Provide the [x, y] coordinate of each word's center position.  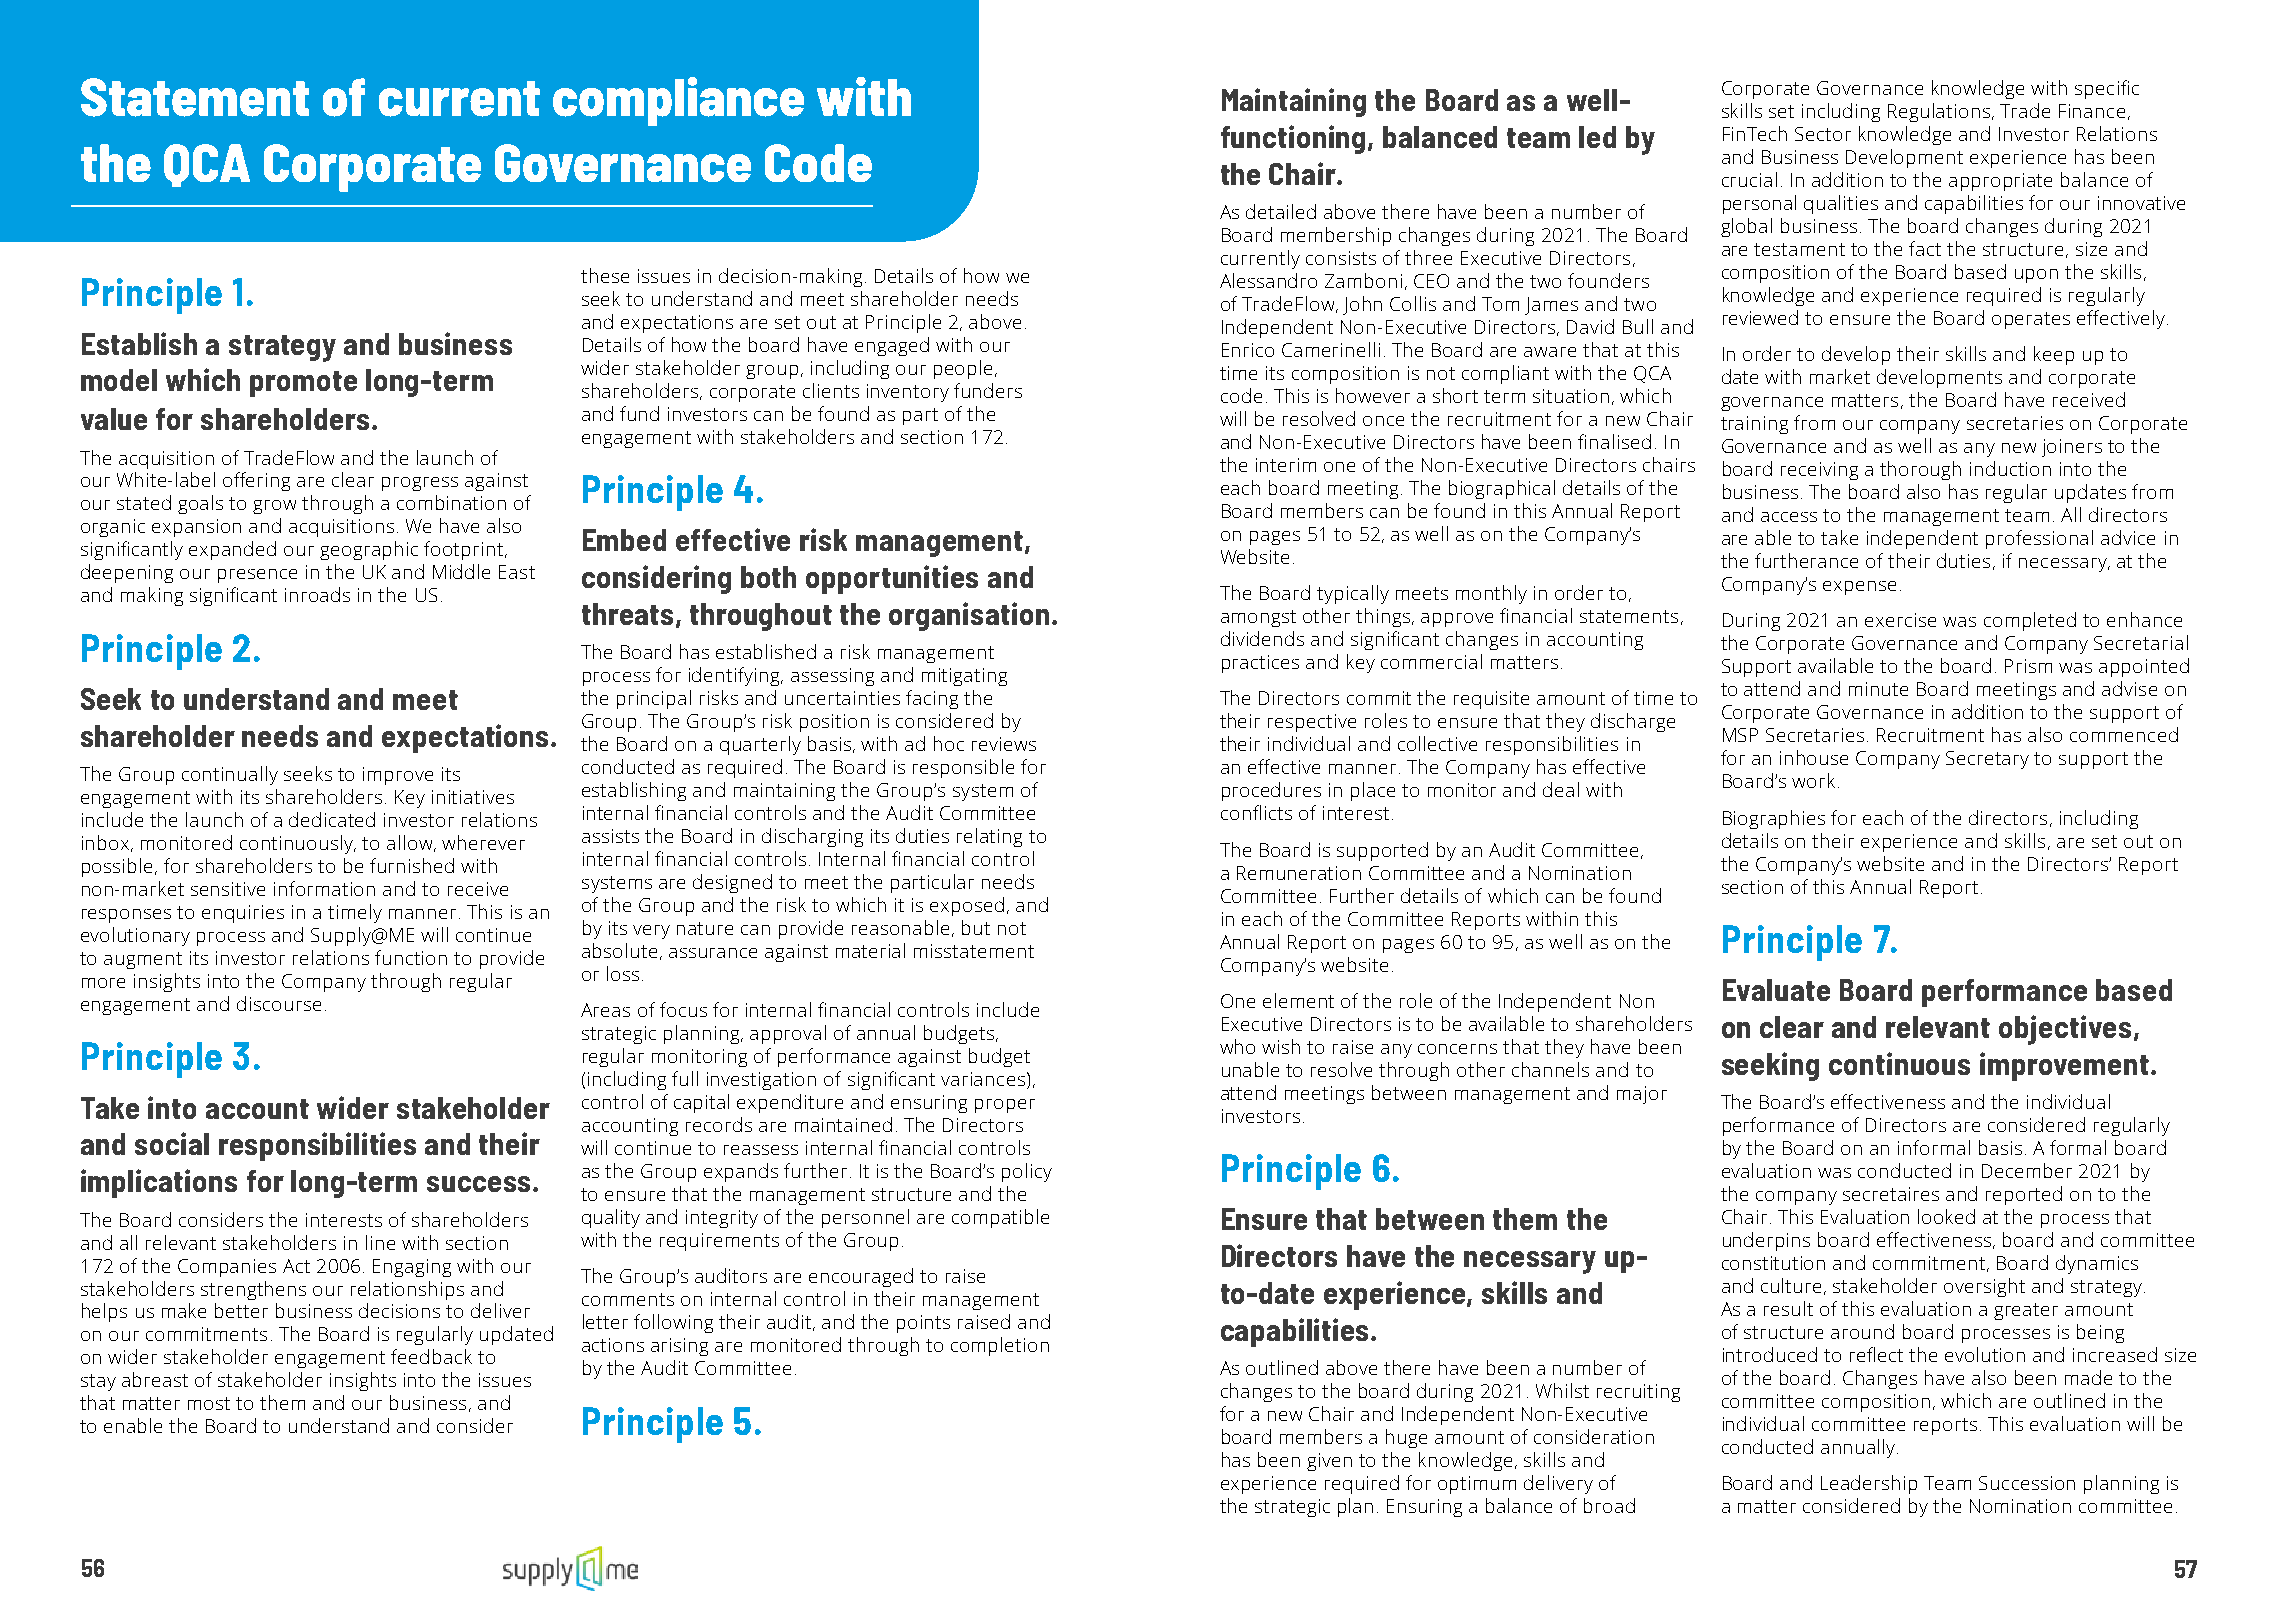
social [172, 1143]
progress [420, 484]
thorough [1920, 470]
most [209, 1403]
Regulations [1939, 112]
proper [1005, 1106]
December [2027, 1170]
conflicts [1256, 812]
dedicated [332, 819]
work [1813, 780]
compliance [678, 101]
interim [1286, 465]
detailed [1281, 211]
